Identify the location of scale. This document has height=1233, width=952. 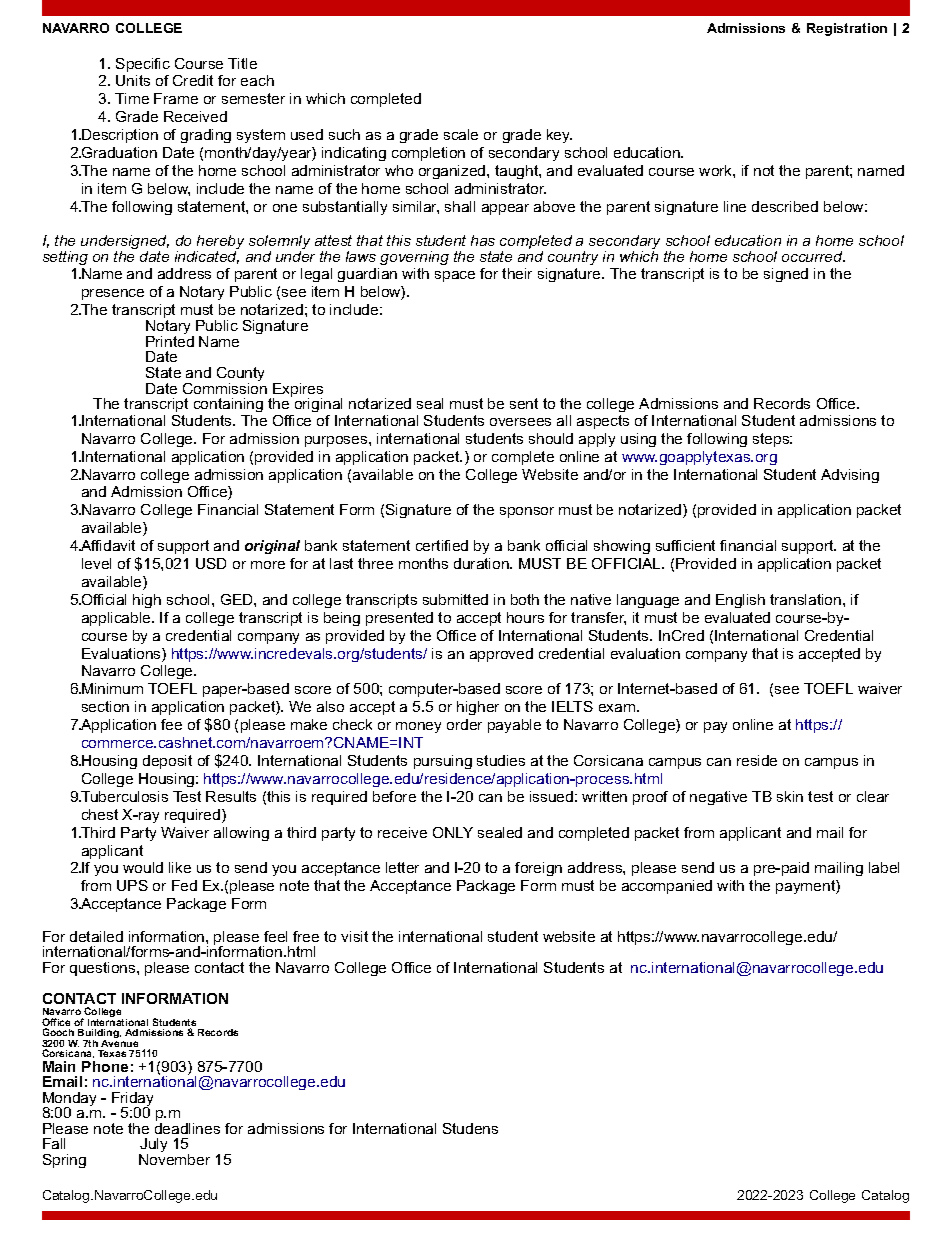
(461, 134).
